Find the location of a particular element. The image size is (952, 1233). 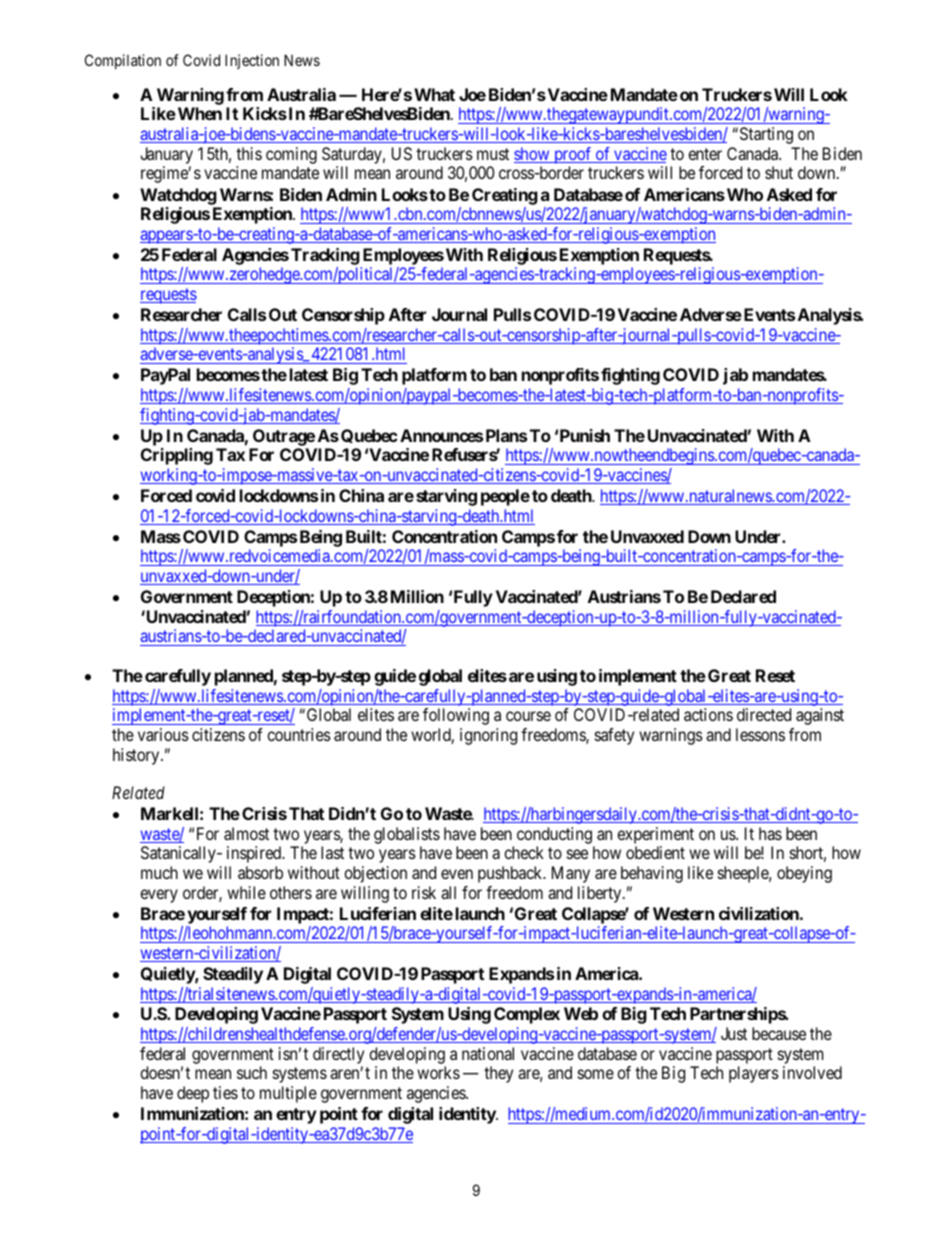

this is located at coordinates (249, 153).
